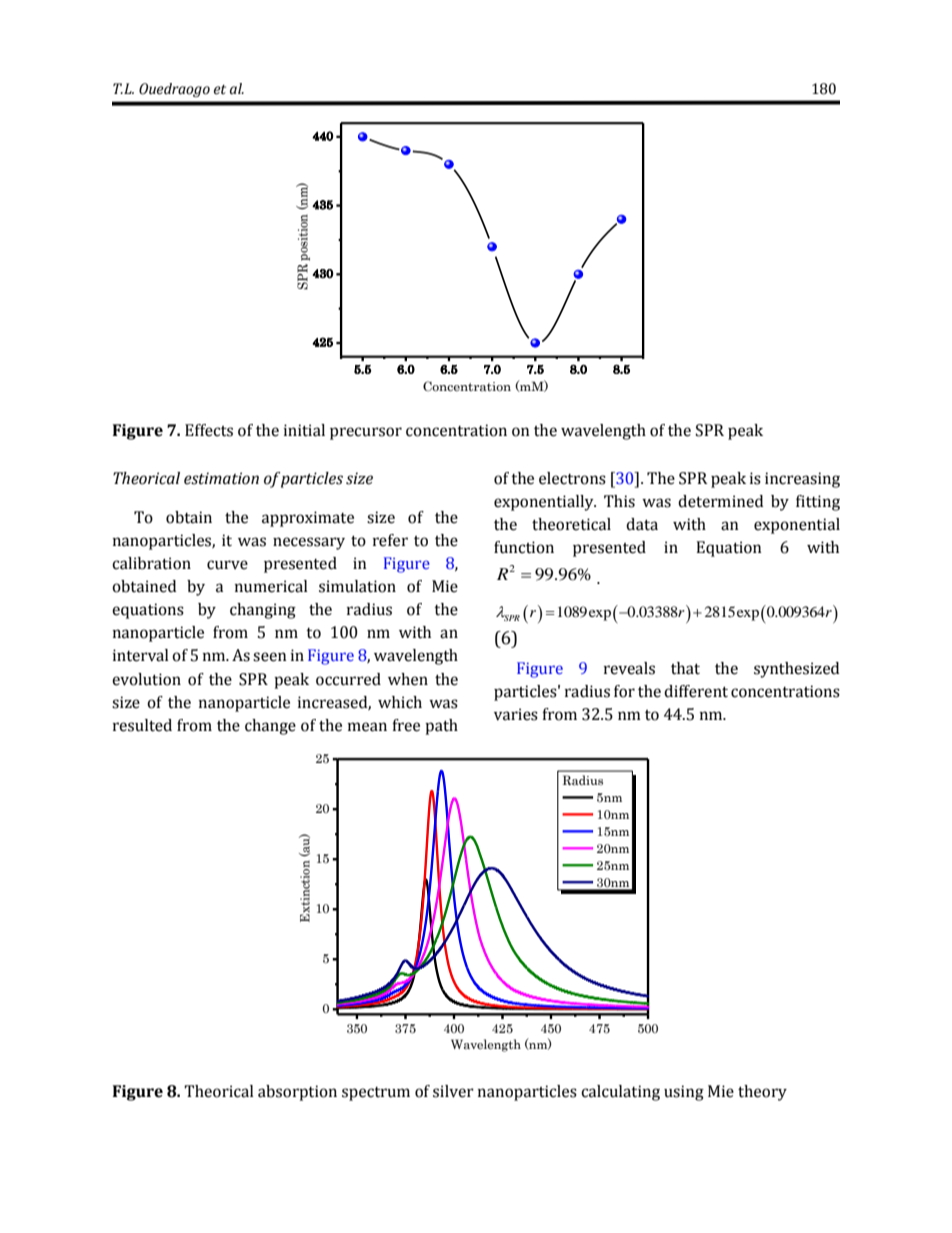  What do you see at coordinates (620, 1093) in the screenshot?
I see `calculating` at bounding box center [620, 1093].
